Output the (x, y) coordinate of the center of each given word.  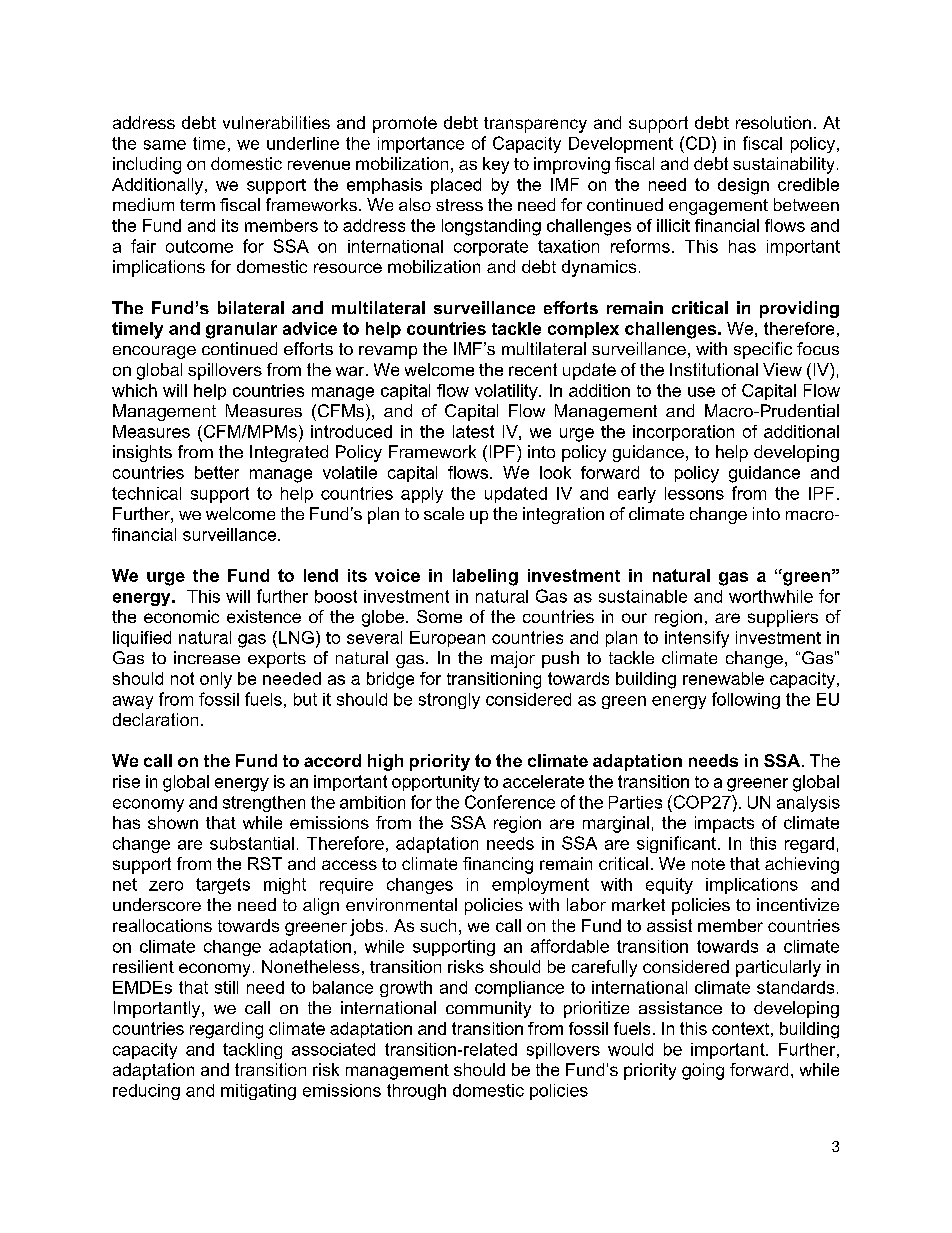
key (496, 165)
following (746, 700)
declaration (155, 719)
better (217, 472)
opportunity (436, 783)
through (416, 1092)
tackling (252, 1051)
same (165, 145)
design (743, 186)
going (703, 1071)
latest (473, 431)
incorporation (683, 433)
